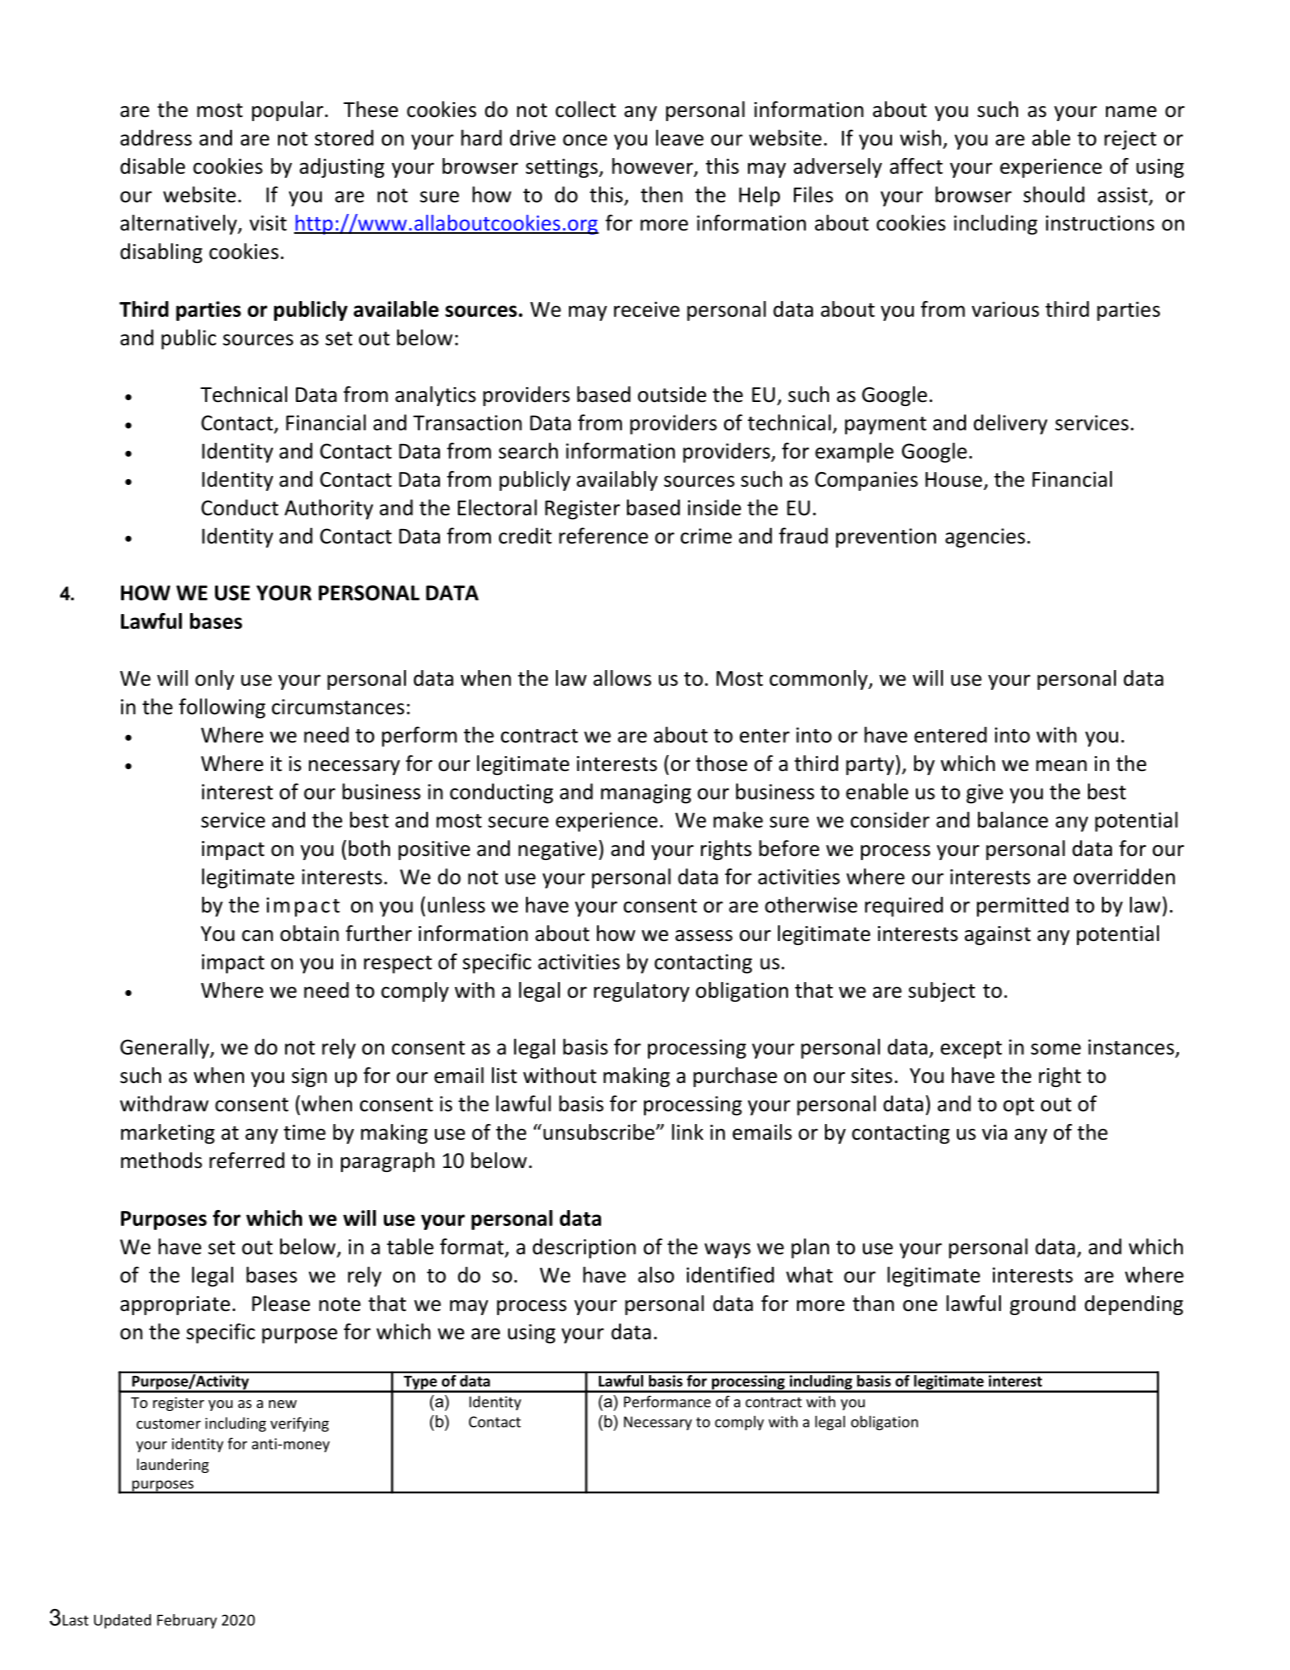 The width and height of the image is (1290, 1670). Describe the element at coordinates (1018, 1106) in the image. I see `opt` at that location.
